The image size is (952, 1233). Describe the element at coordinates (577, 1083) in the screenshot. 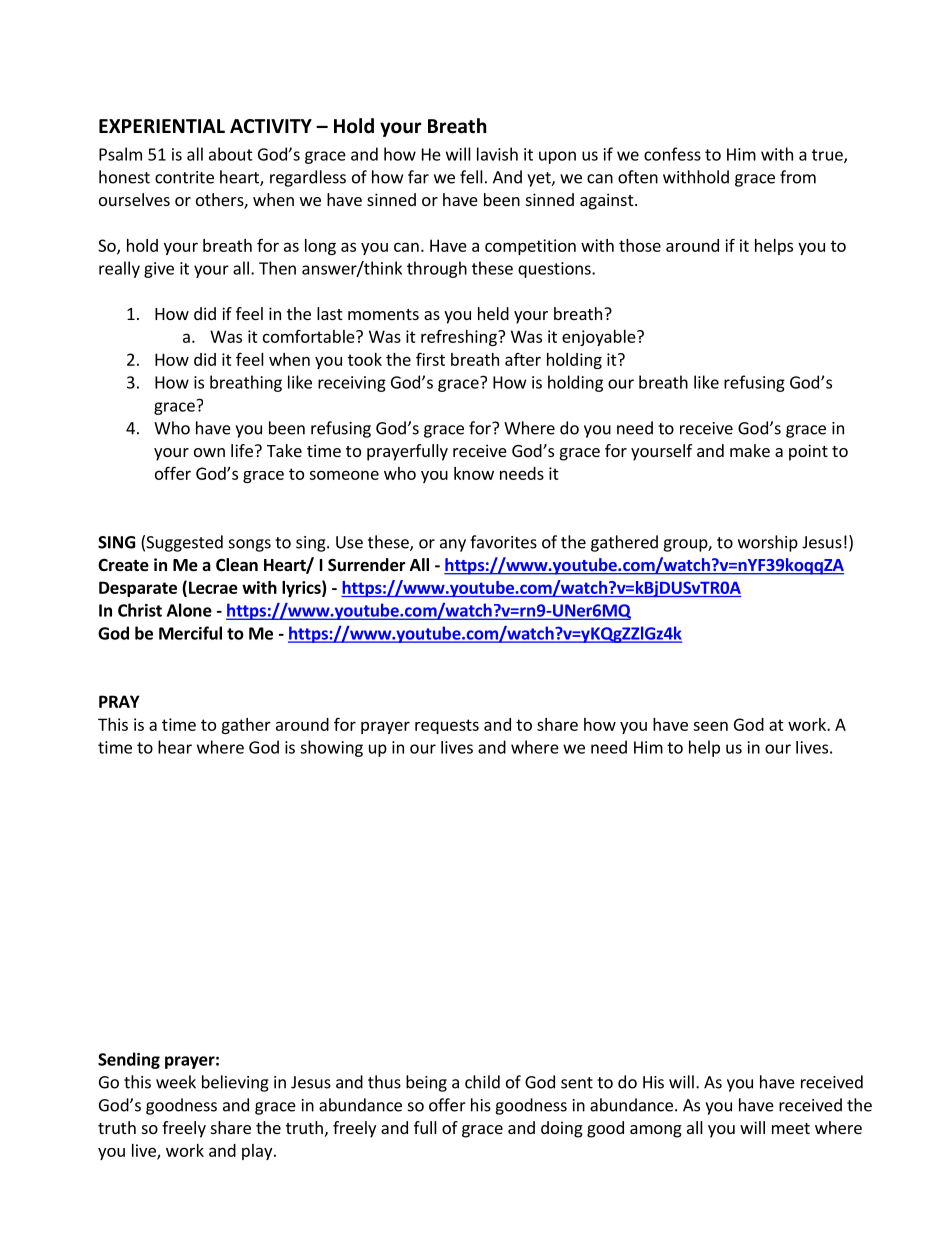

I see `sent` at that location.
